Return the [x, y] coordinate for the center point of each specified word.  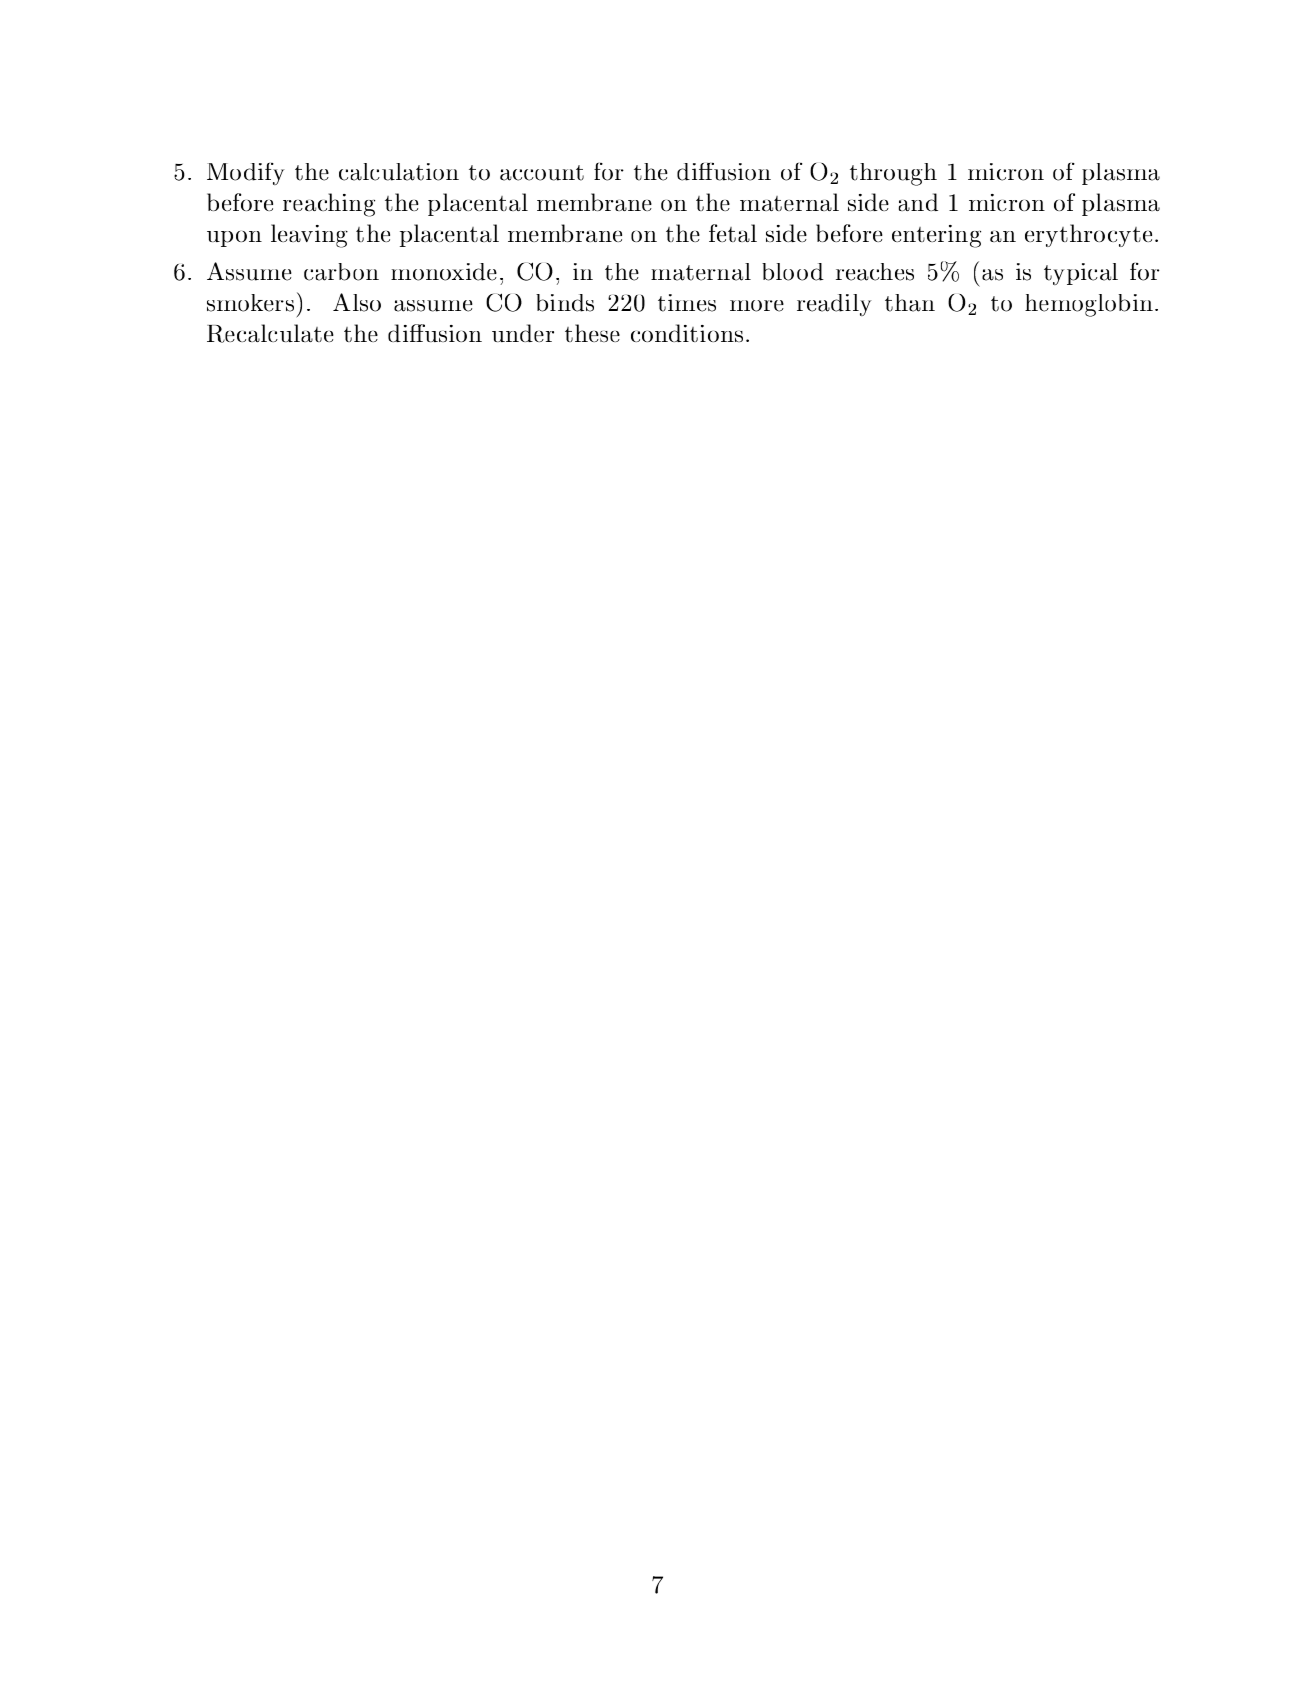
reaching [329, 205]
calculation [399, 172]
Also [357, 302]
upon [234, 239]
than [910, 303]
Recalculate [270, 333]
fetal [733, 233]
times [687, 303]
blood [793, 272]
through [893, 174]
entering [936, 236]
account [542, 173]
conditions [687, 333]
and [918, 202]
